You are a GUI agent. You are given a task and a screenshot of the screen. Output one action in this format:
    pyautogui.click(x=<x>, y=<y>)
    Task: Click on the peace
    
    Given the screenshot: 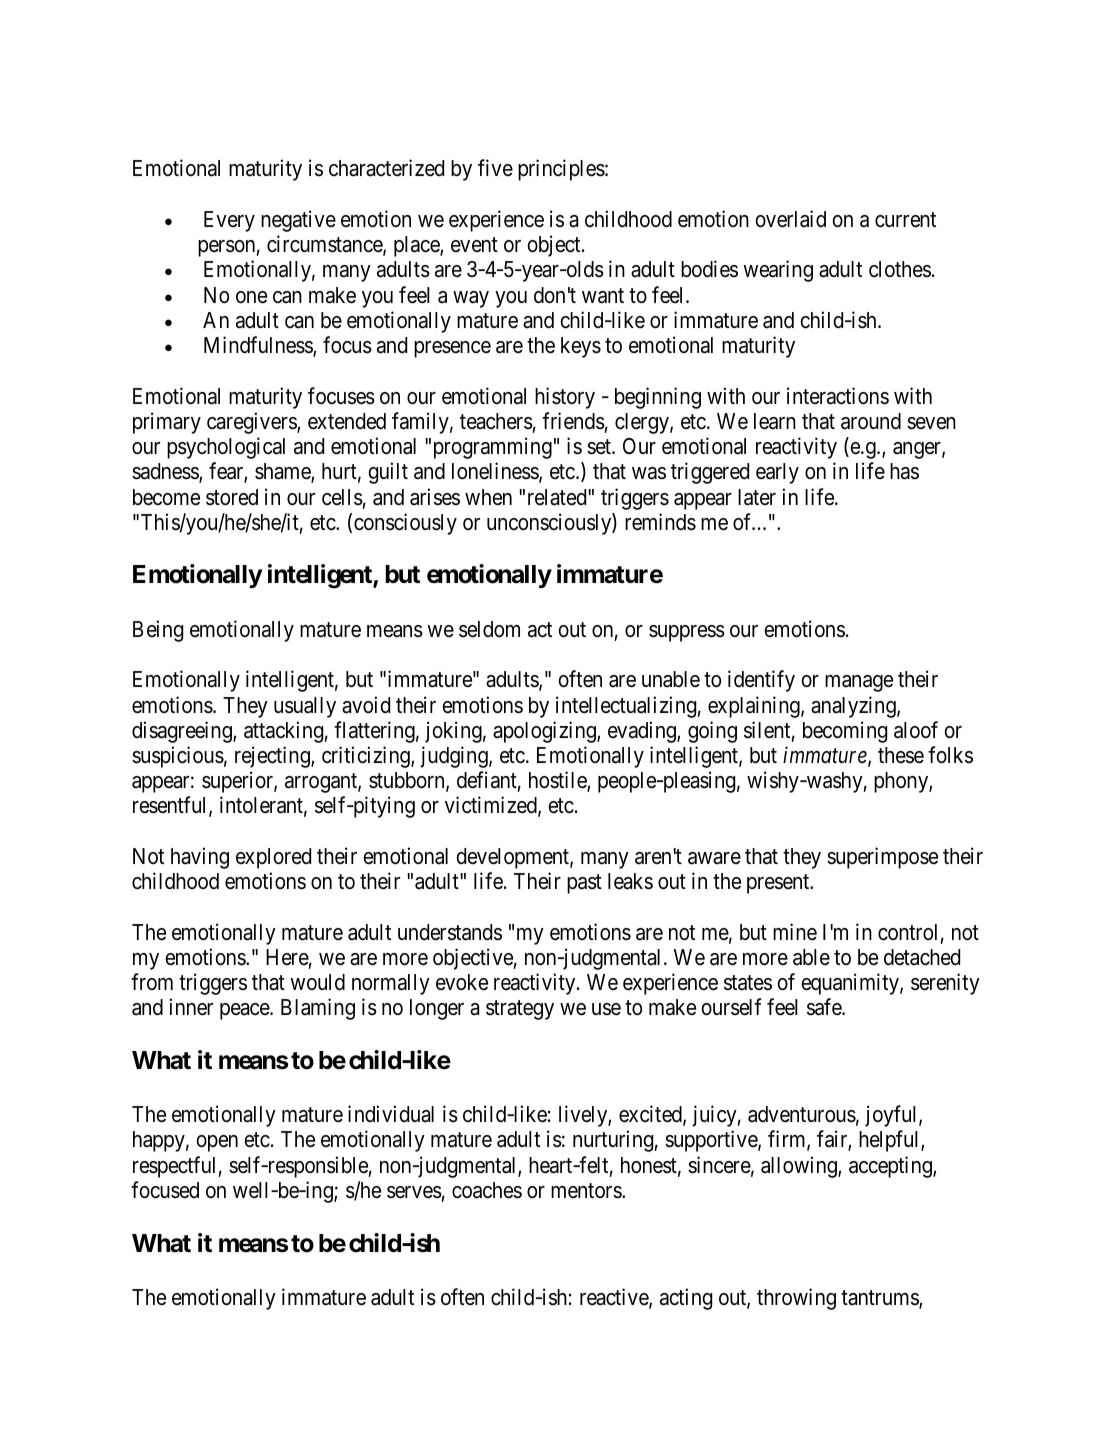 What is the action you would take?
    pyautogui.click(x=245, y=1011)
